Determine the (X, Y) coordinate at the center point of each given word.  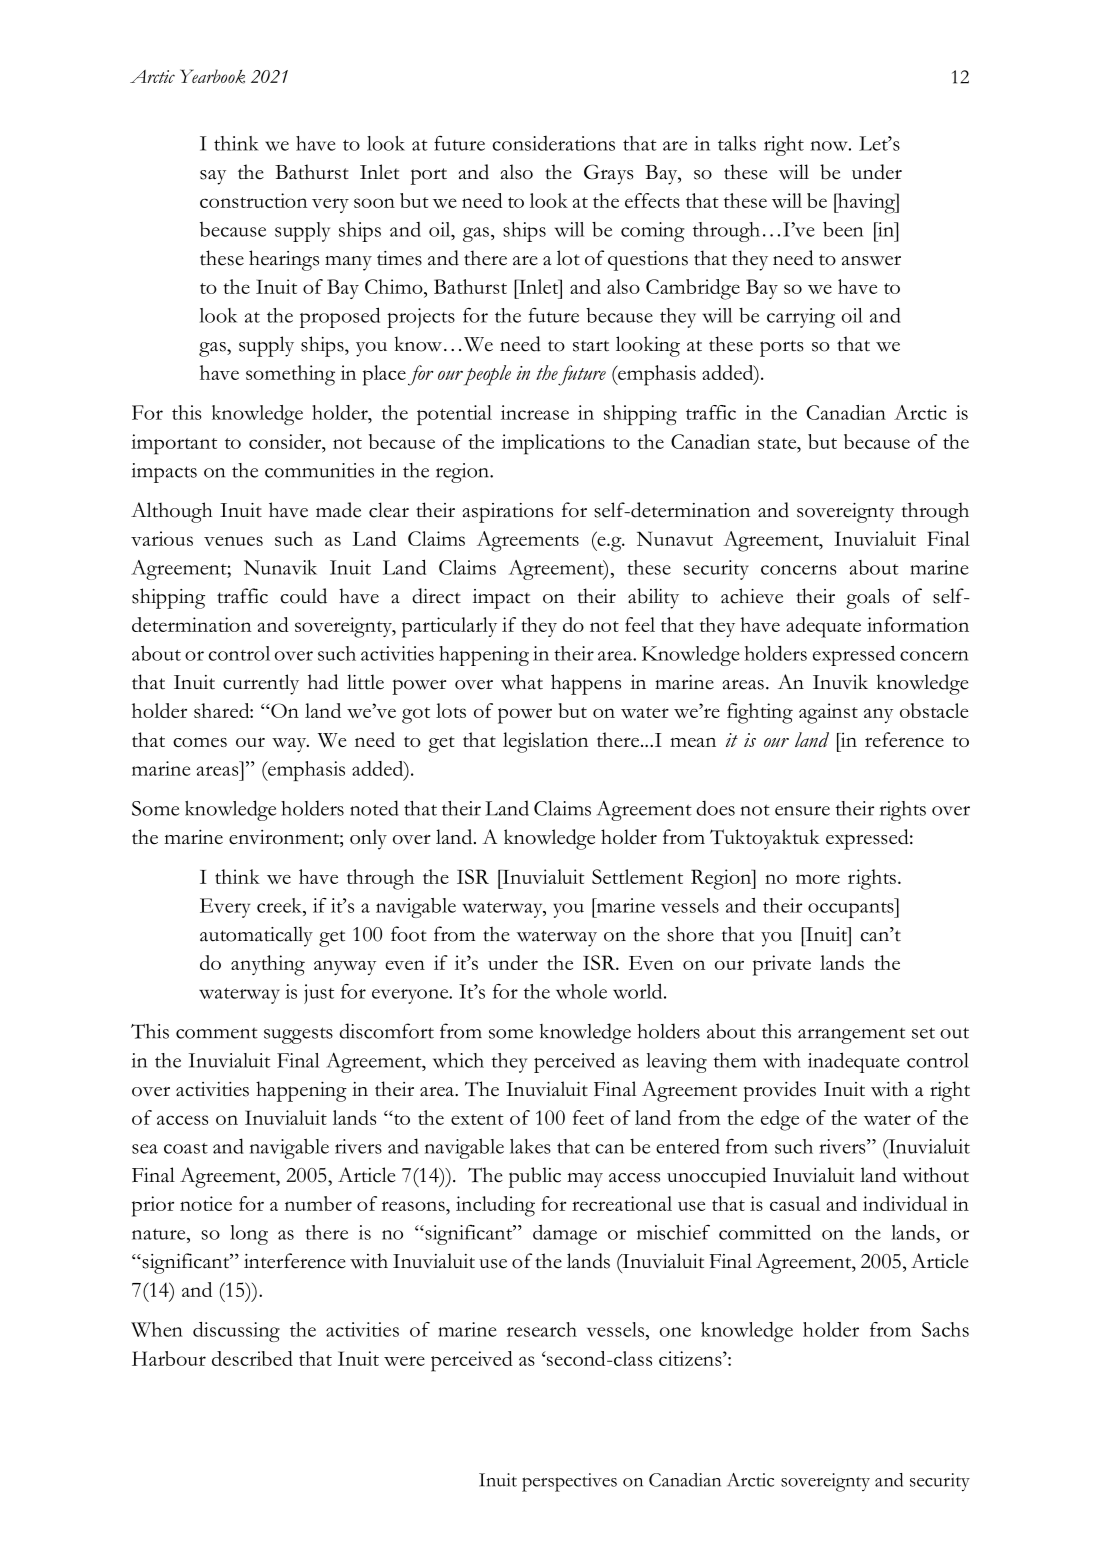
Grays (608, 174)
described (252, 1358)
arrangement (851, 1036)
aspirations (507, 513)
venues (233, 541)
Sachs (945, 1329)
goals (867, 598)
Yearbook (212, 76)
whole (581, 991)
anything (268, 965)
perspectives (569, 1482)
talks (737, 143)
